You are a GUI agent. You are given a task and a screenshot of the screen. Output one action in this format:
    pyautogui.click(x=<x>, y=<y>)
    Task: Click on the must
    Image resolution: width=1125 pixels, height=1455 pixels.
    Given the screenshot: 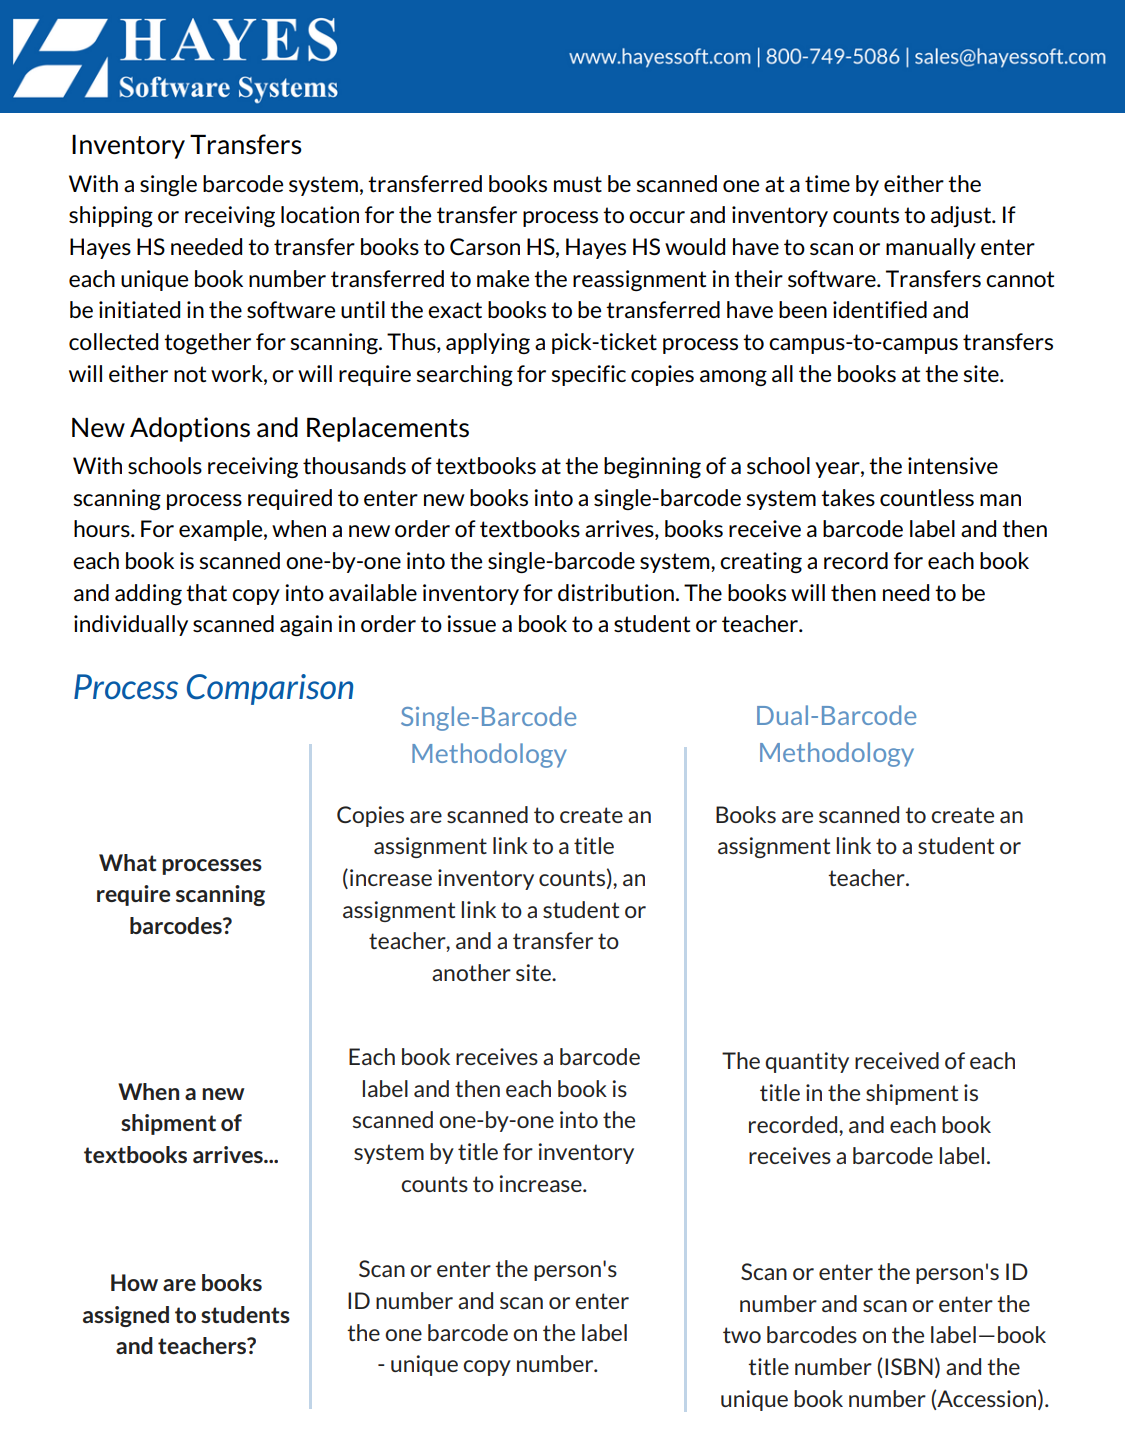 What is the action you would take?
    pyautogui.click(x=578, y=184)
